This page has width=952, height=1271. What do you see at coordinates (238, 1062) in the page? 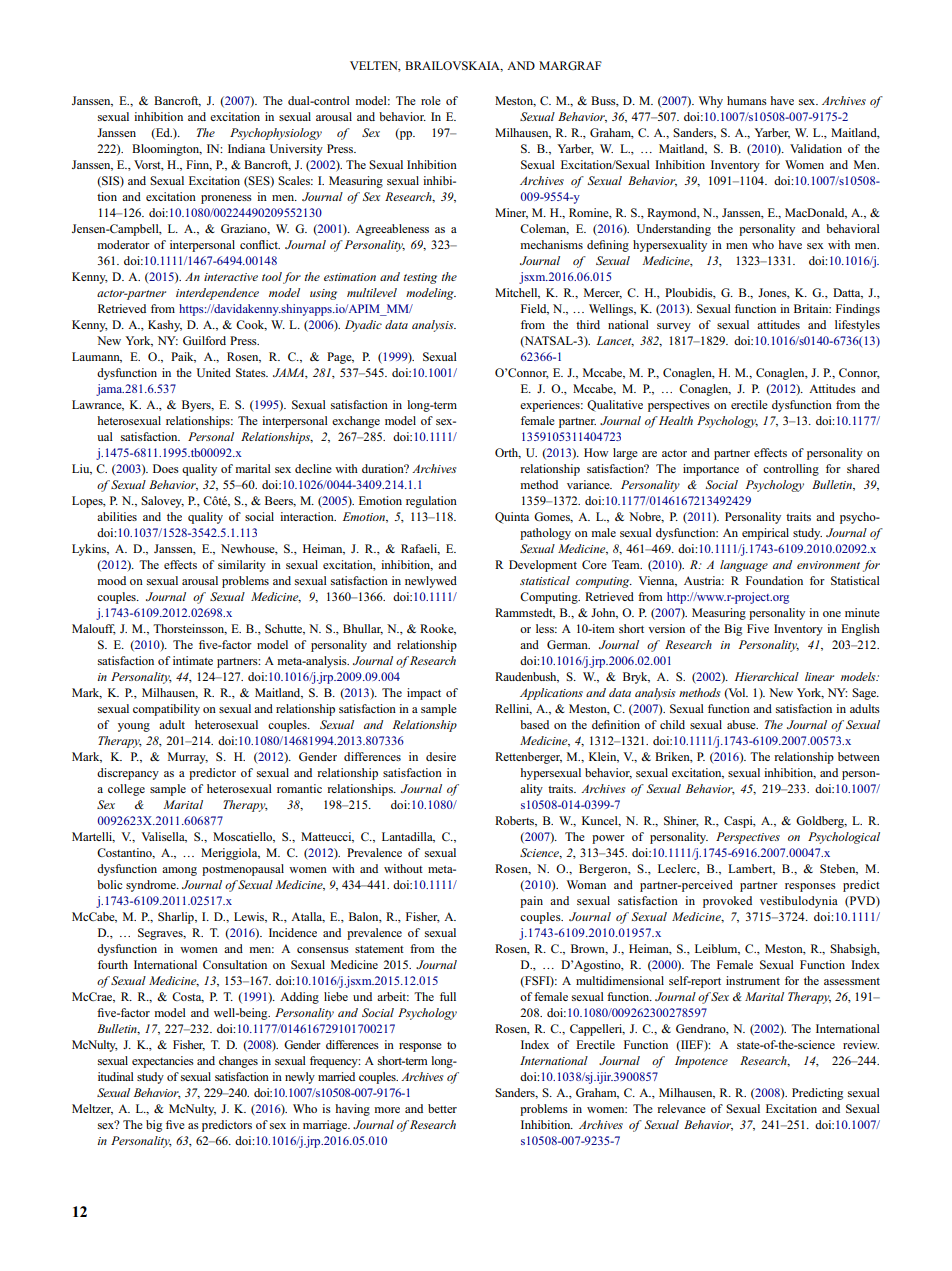
I see `changes` at bounding box center [238, 1062].
